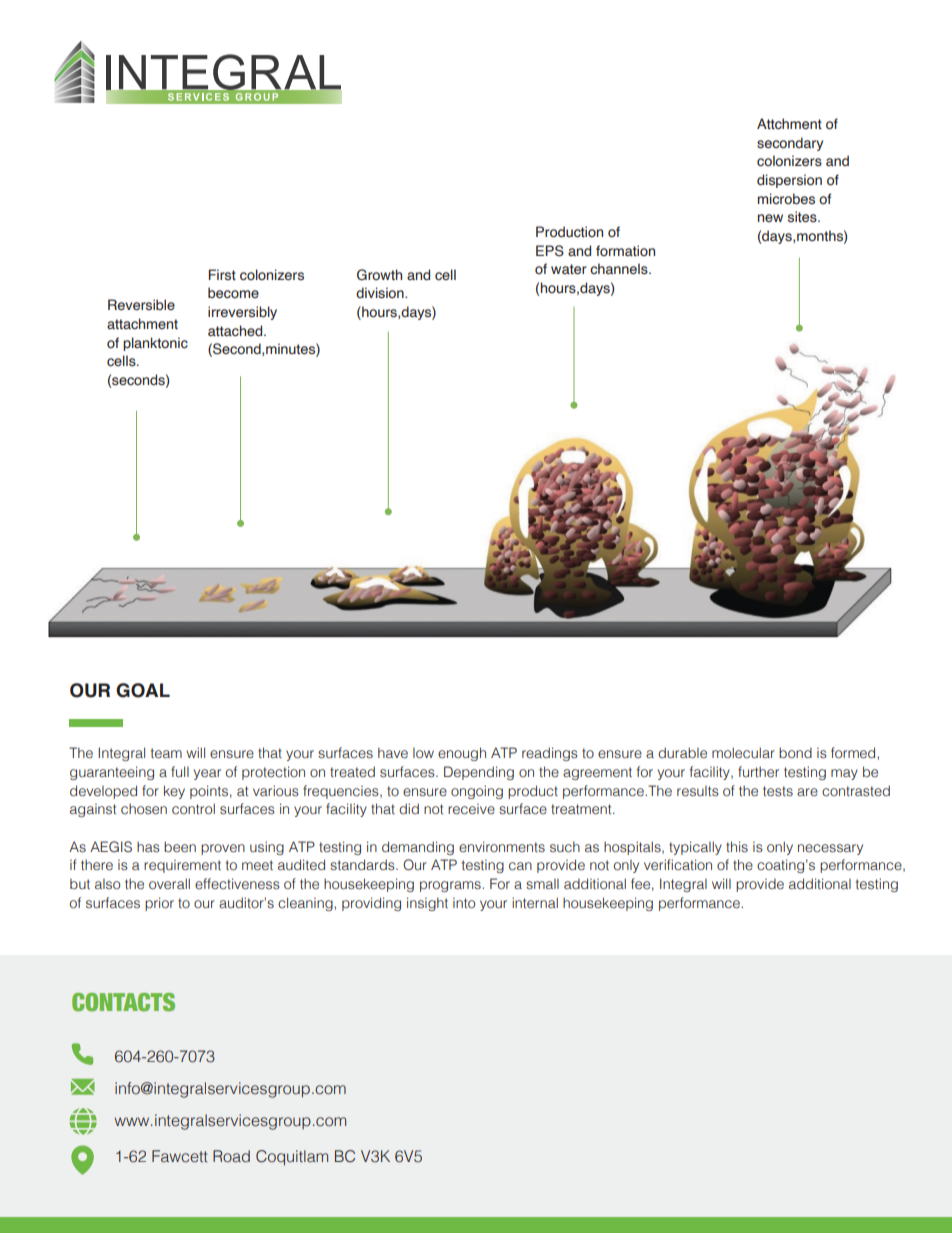 The image size is (952, 1233). What do you see at coordinates (231, 1156) in the image?
I see `Road` at bounding box center [231, 1156].
